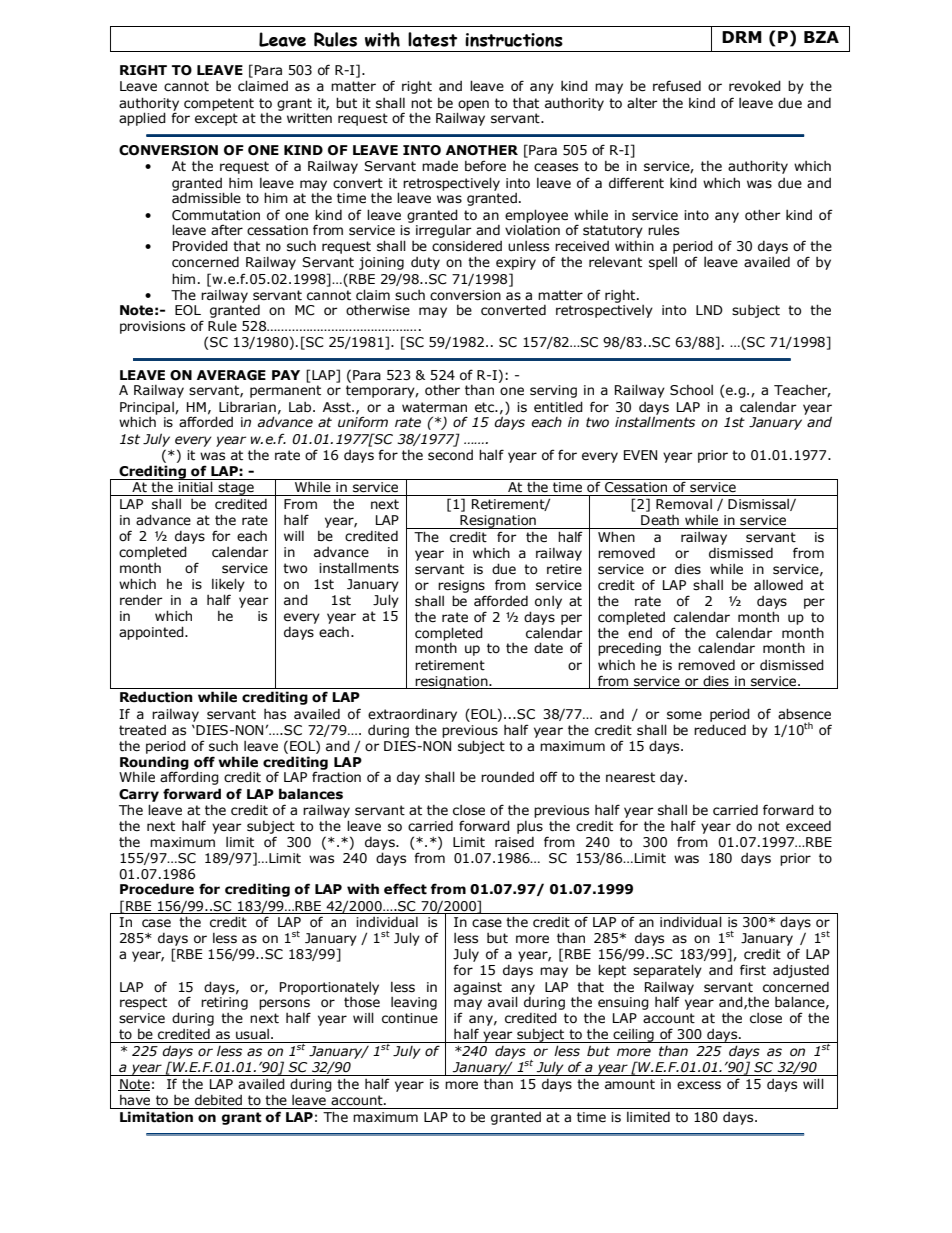 The image size is (952, 1233). I want to click on excess, so click(699, 1085).
